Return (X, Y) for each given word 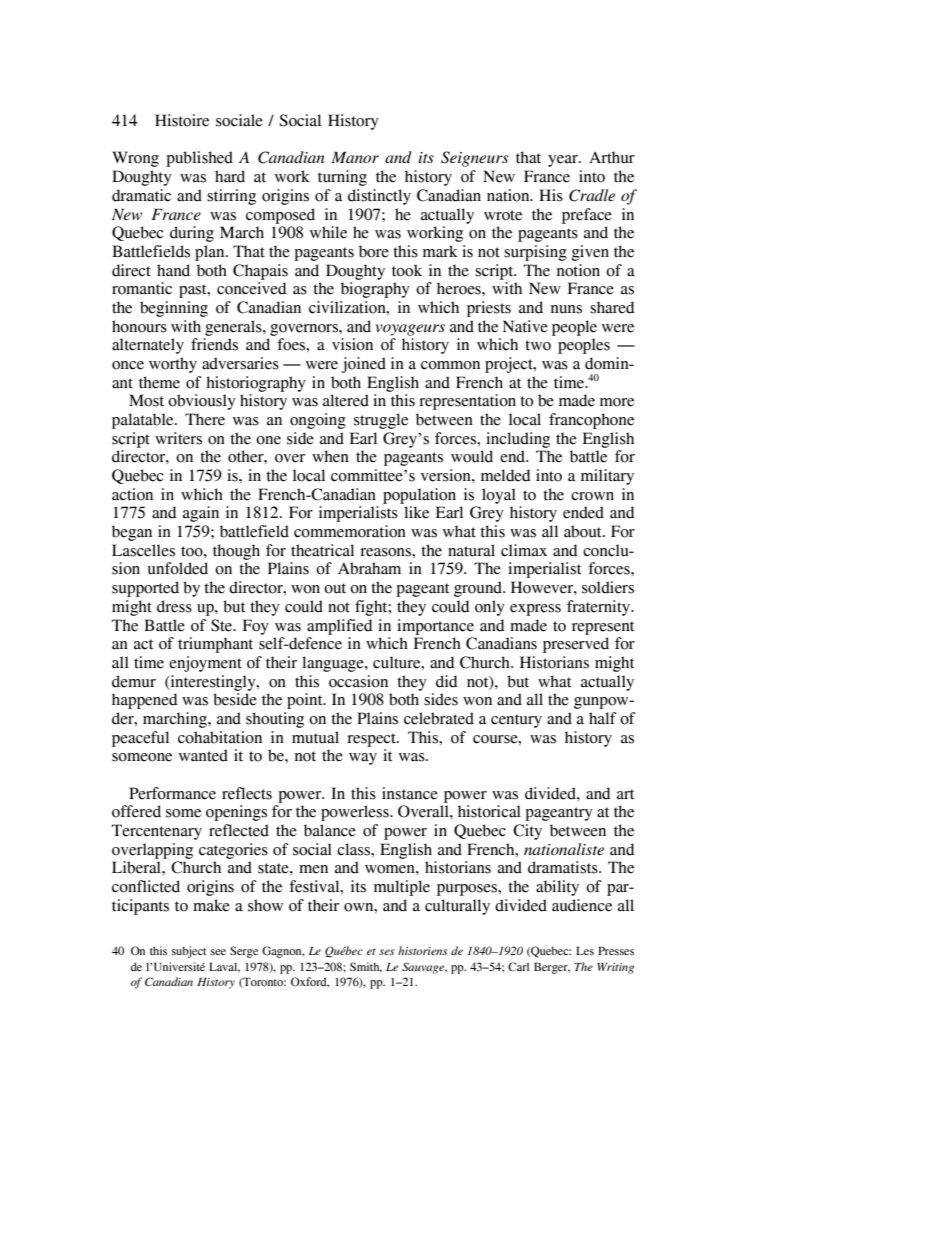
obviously (202, 402)
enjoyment (205, 664)
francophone (591, 421)
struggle (381, 421)
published (199, 159)
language (334, 664)
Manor (355, 157)
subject (189, 952)
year (564, 161)
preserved (576, 645)
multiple (402, 888)
